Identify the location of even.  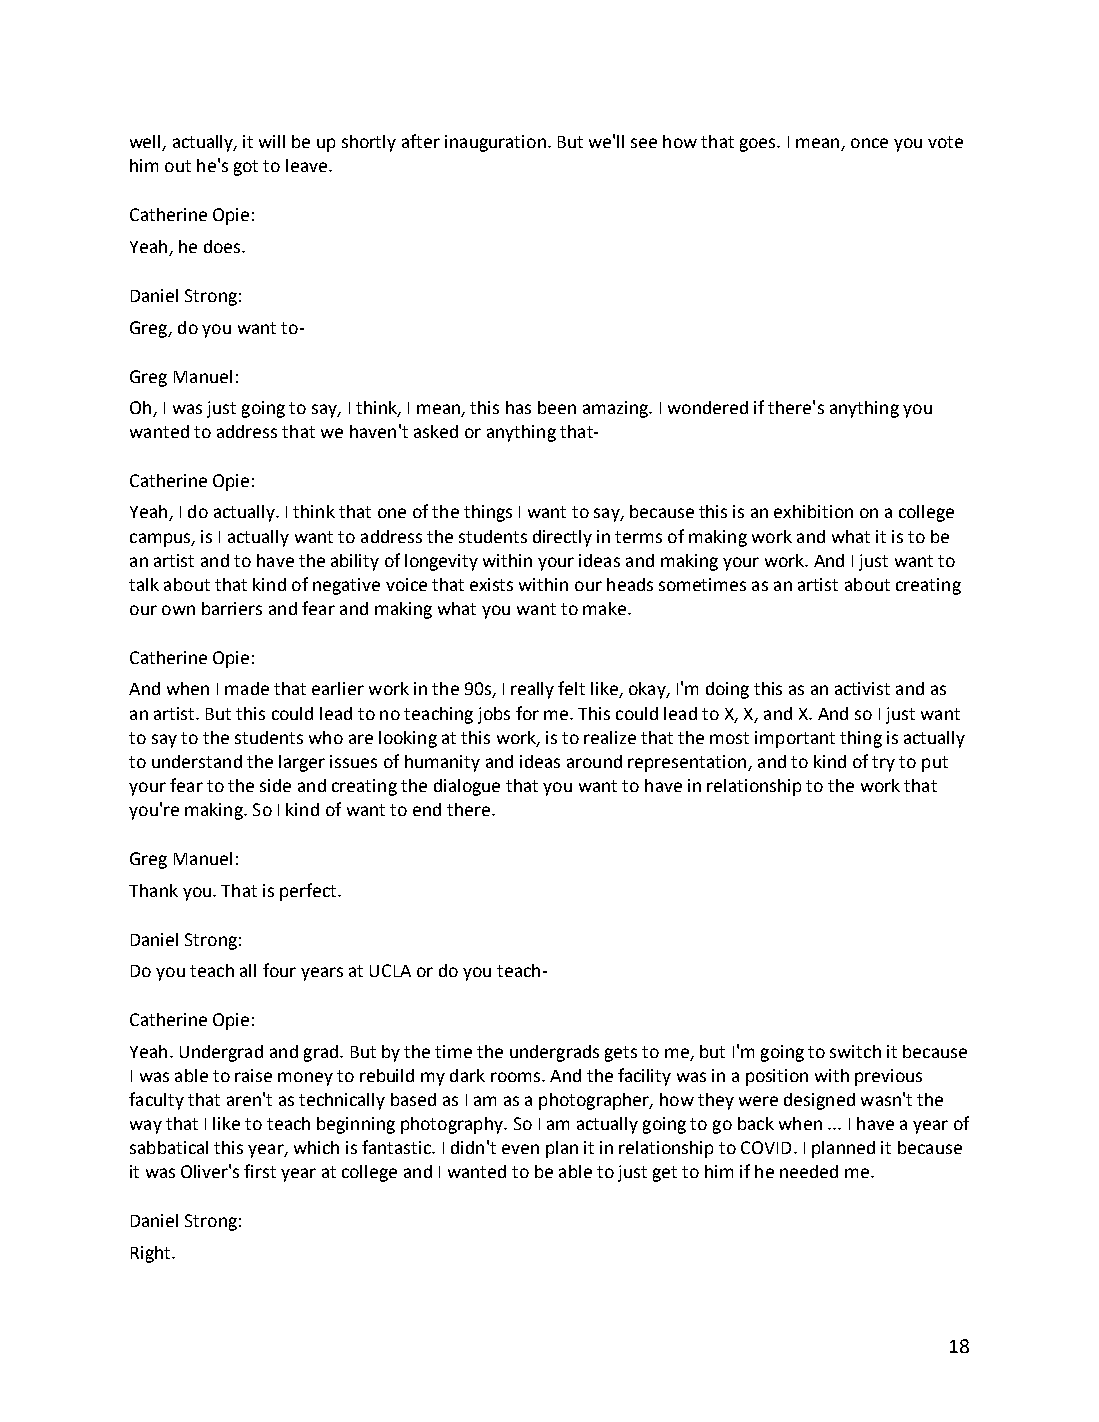
(520, 1149).
